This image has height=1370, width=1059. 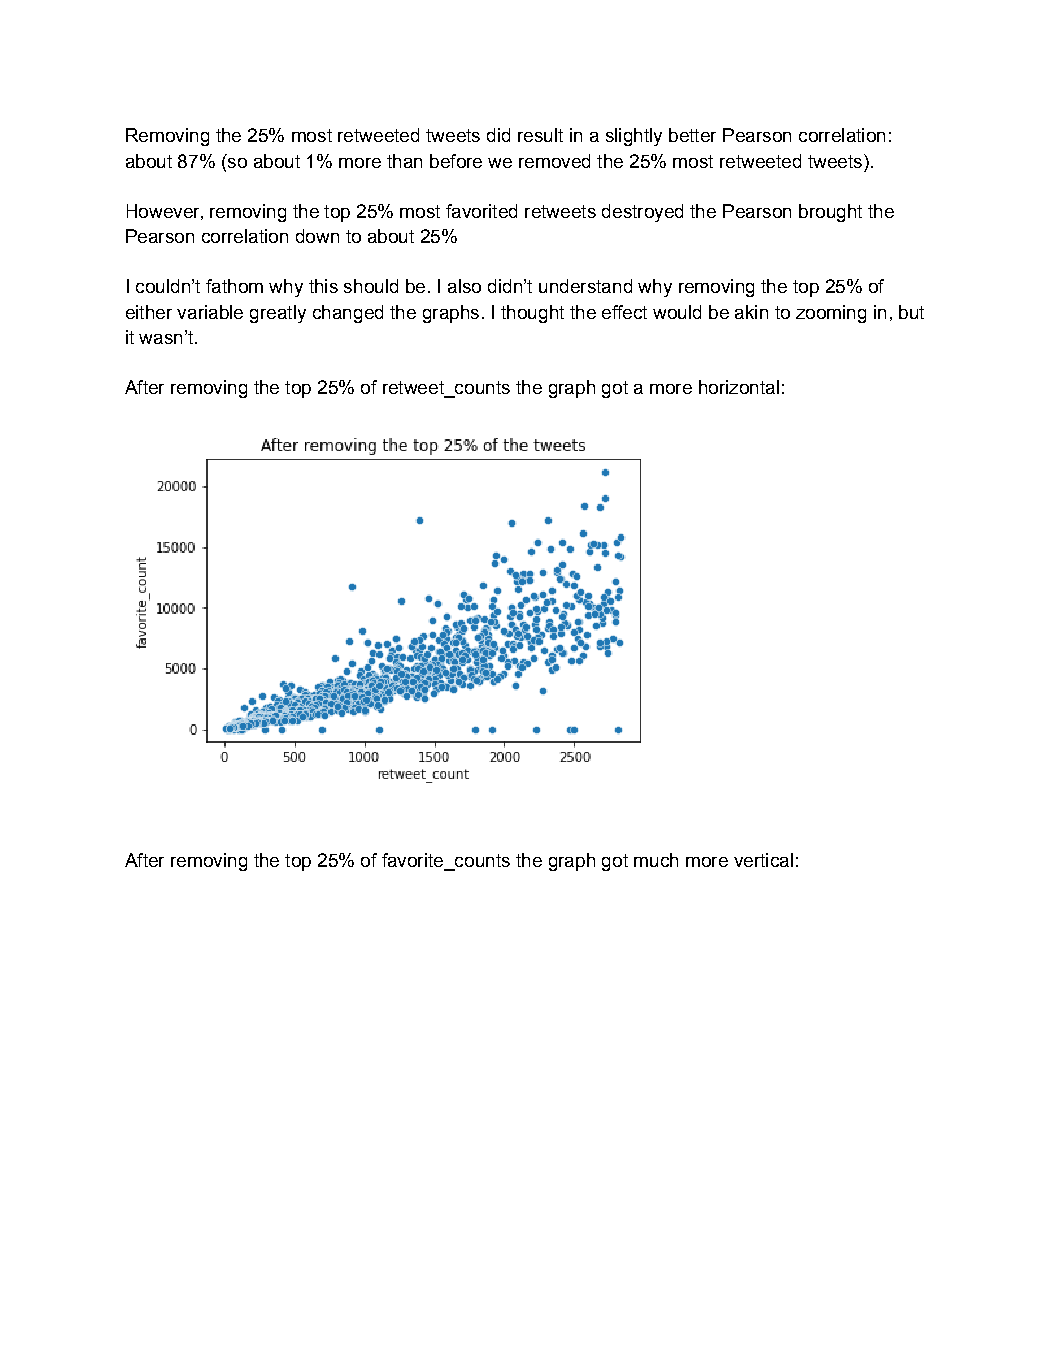 I want to click on removed, so click(x=554, y=161).
